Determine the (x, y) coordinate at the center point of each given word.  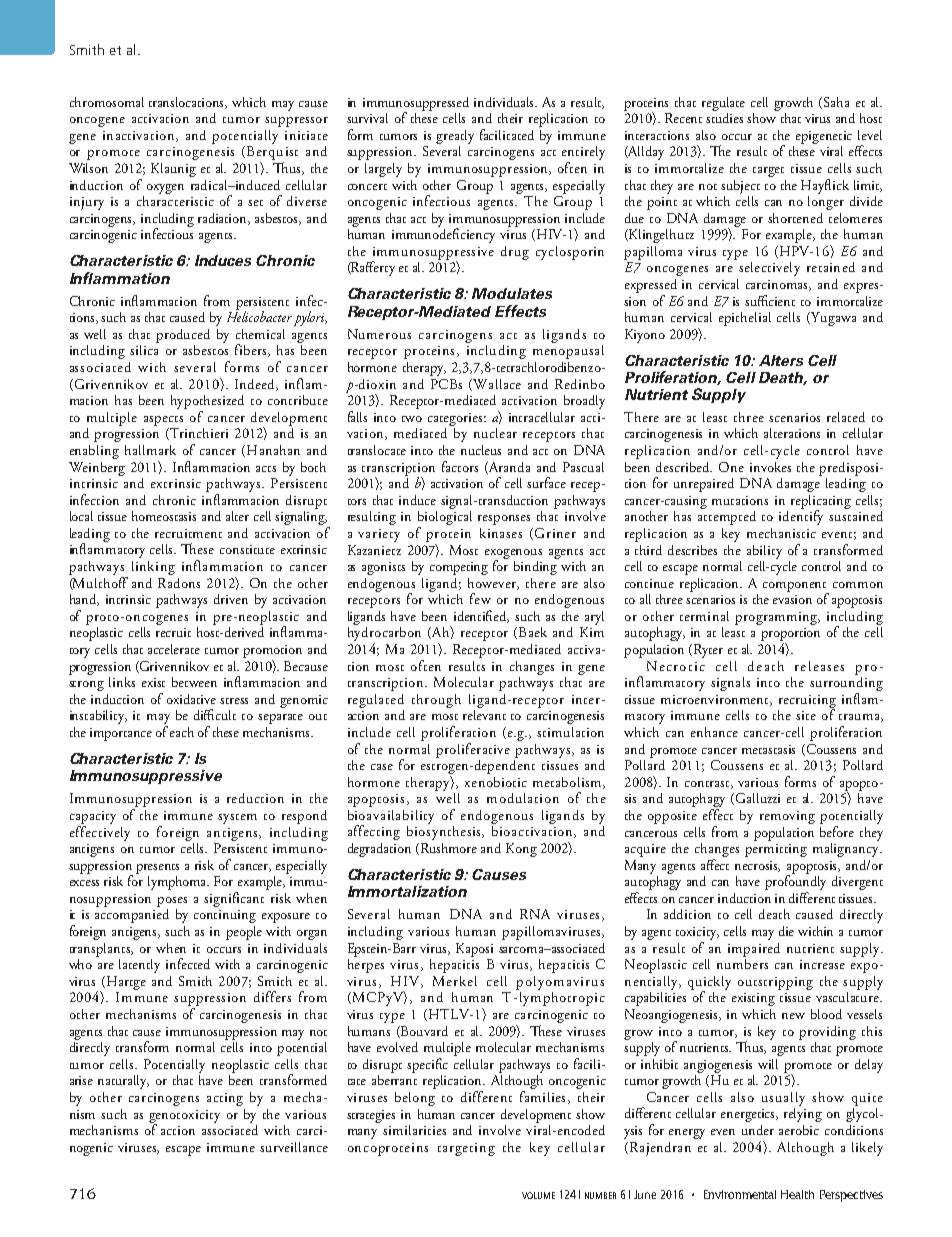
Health (797, 1194)
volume (538, 1195)
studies (724, 116)
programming (777, 618)
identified (481, 616)
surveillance (294, 1147)
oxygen (165, 189)
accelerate (174, 649)
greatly (455, 137)
